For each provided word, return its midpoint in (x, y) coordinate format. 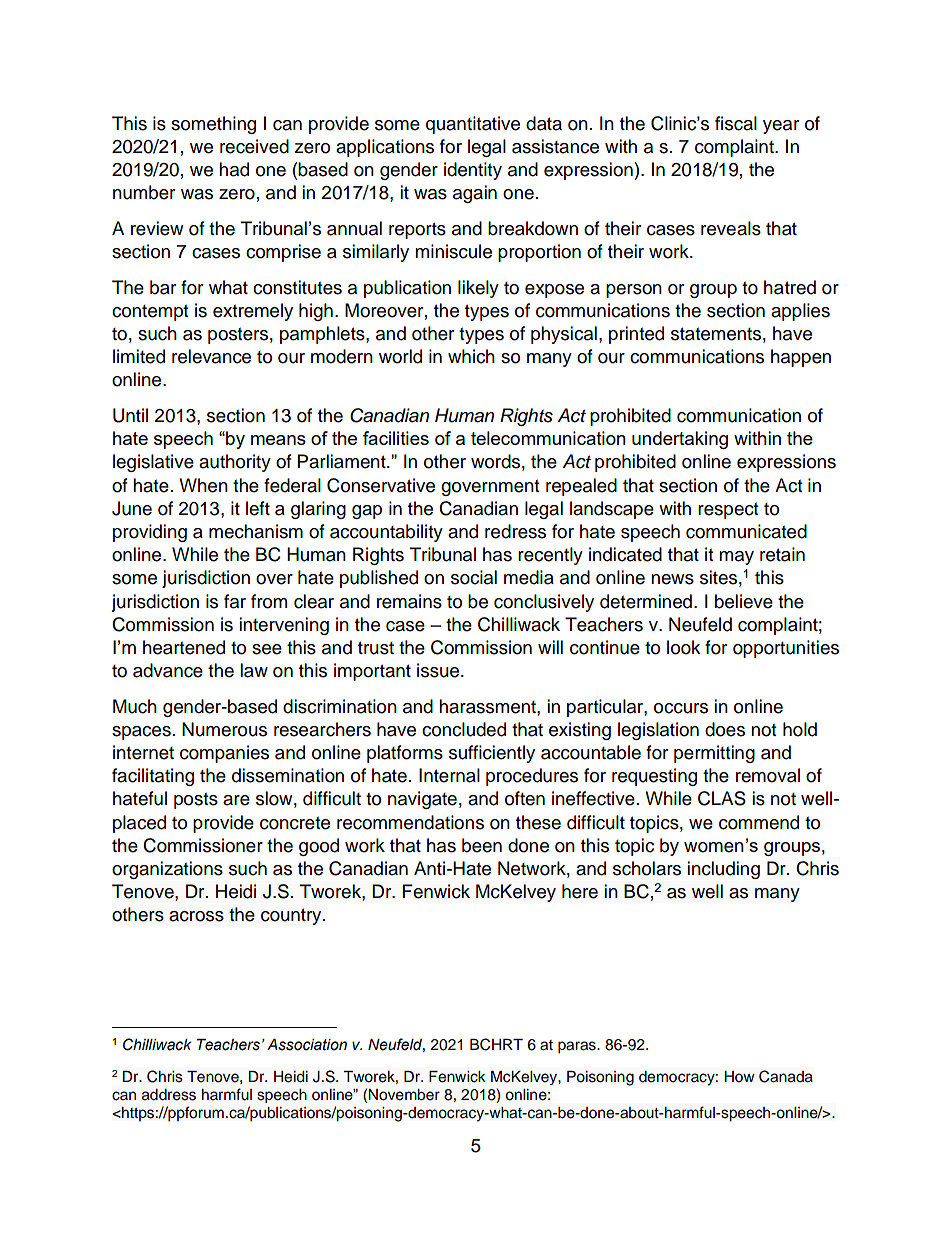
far (235, 601)
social (474, 577)
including (724, 870)
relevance (211, 356)
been (482, 845)
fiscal (736, 123)
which (471, 356)
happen (801, 358)
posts (196, 801)
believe (744, 601)
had (234, 169)
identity (473, 171)
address (169, 1095)
